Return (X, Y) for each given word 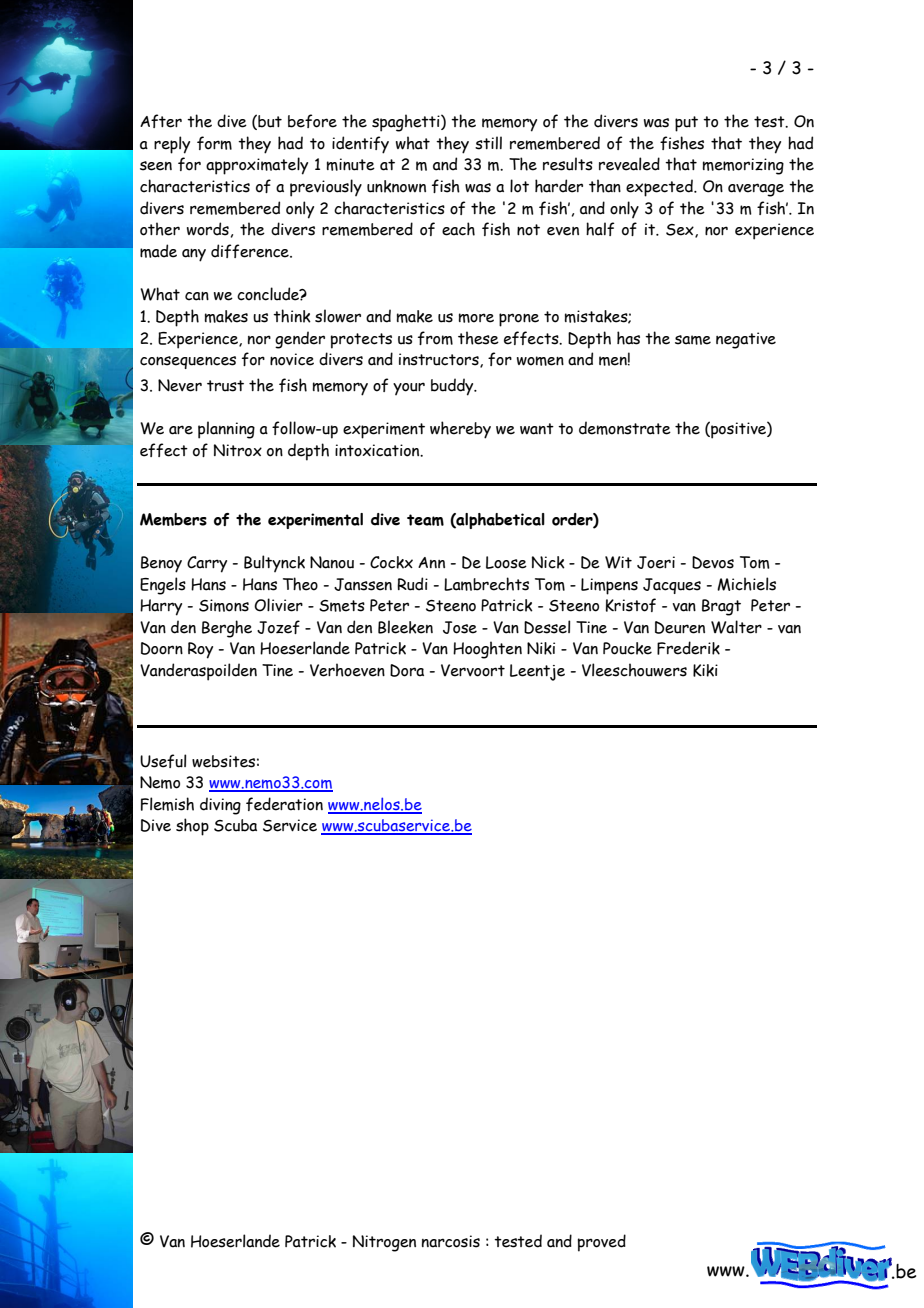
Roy (200, 650)
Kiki (705, 670)
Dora (407, 670)
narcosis (451, 1241)
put (686, 124)
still (488, 143)
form (214, 143)
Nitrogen (384, 1243)
